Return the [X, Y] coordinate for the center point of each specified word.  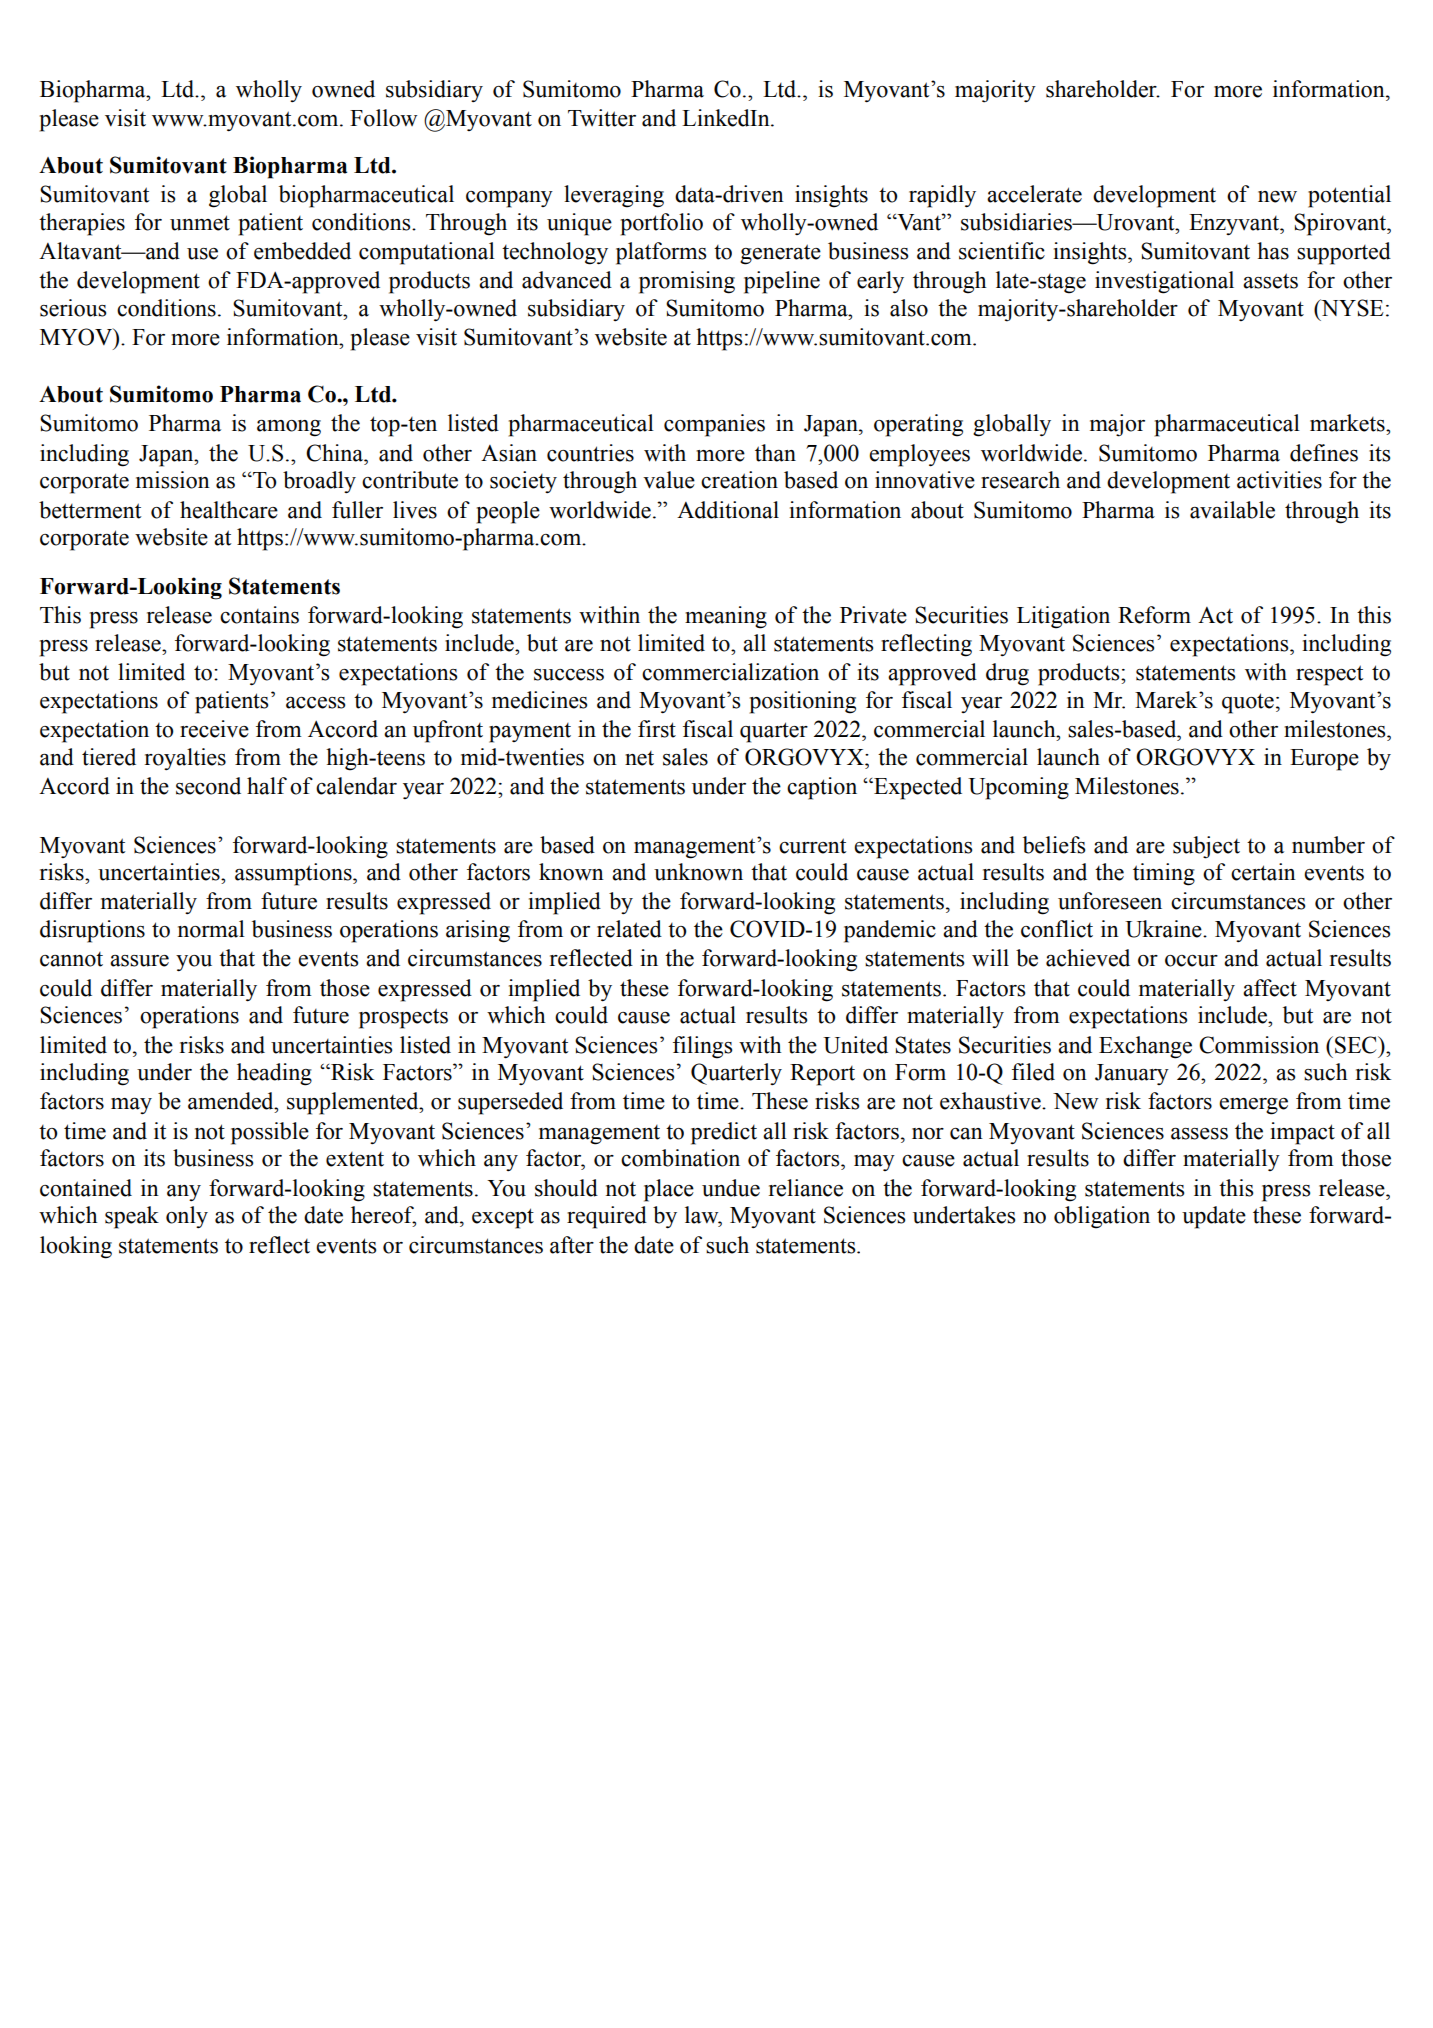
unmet [200, 223]
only [187, 1217]
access [315, 703]
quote [1248, 703]
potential [1349, 196]
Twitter [602, 118]
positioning [803, 702]
